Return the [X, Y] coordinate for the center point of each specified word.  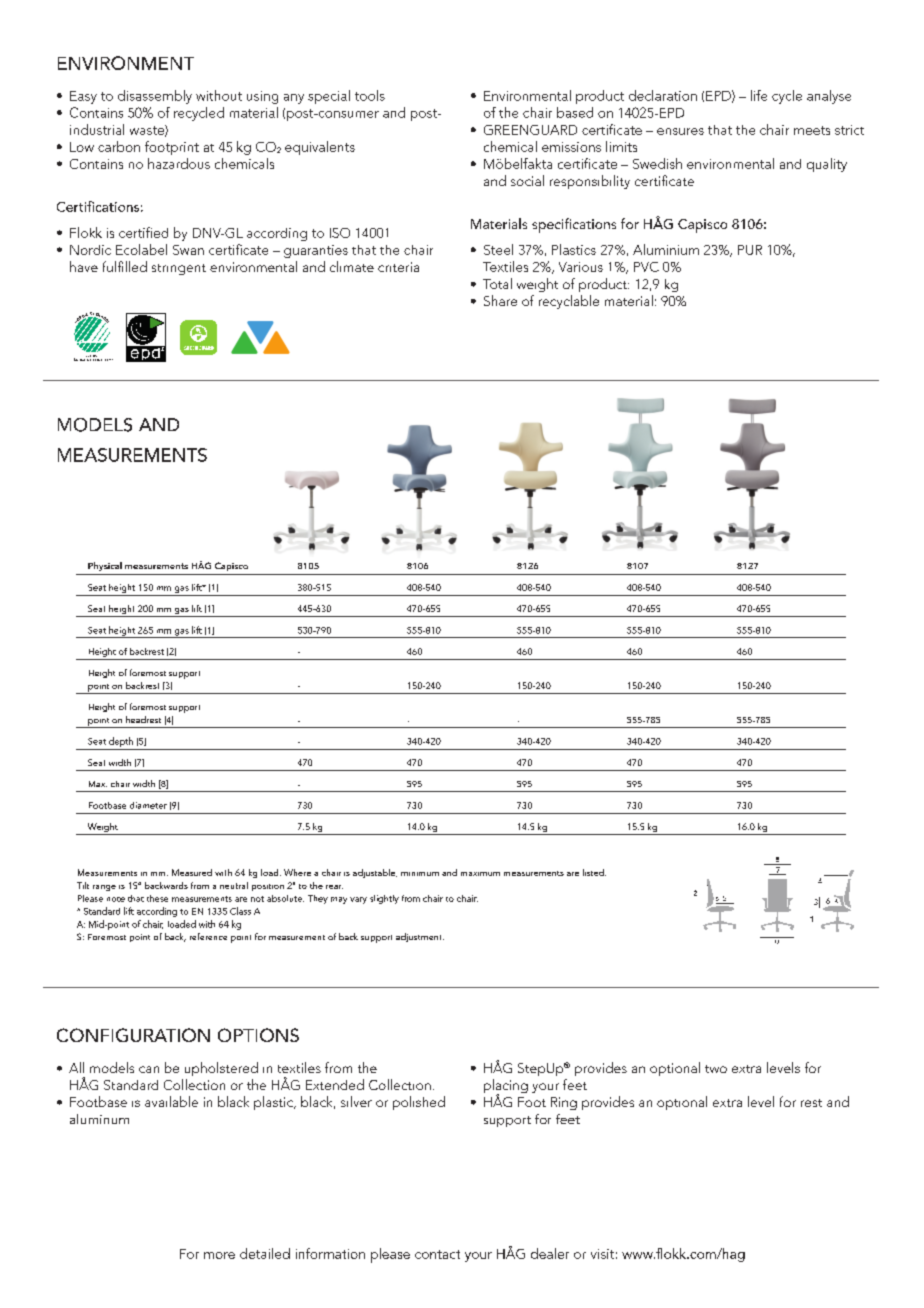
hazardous [179, 163]
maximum [480, 874]
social [527, 180]
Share [500, 300]
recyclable [569, 302]
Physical [105, 566]
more [219, 1255]
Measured [192, 872]
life [759, 95]
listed [594, 872]
